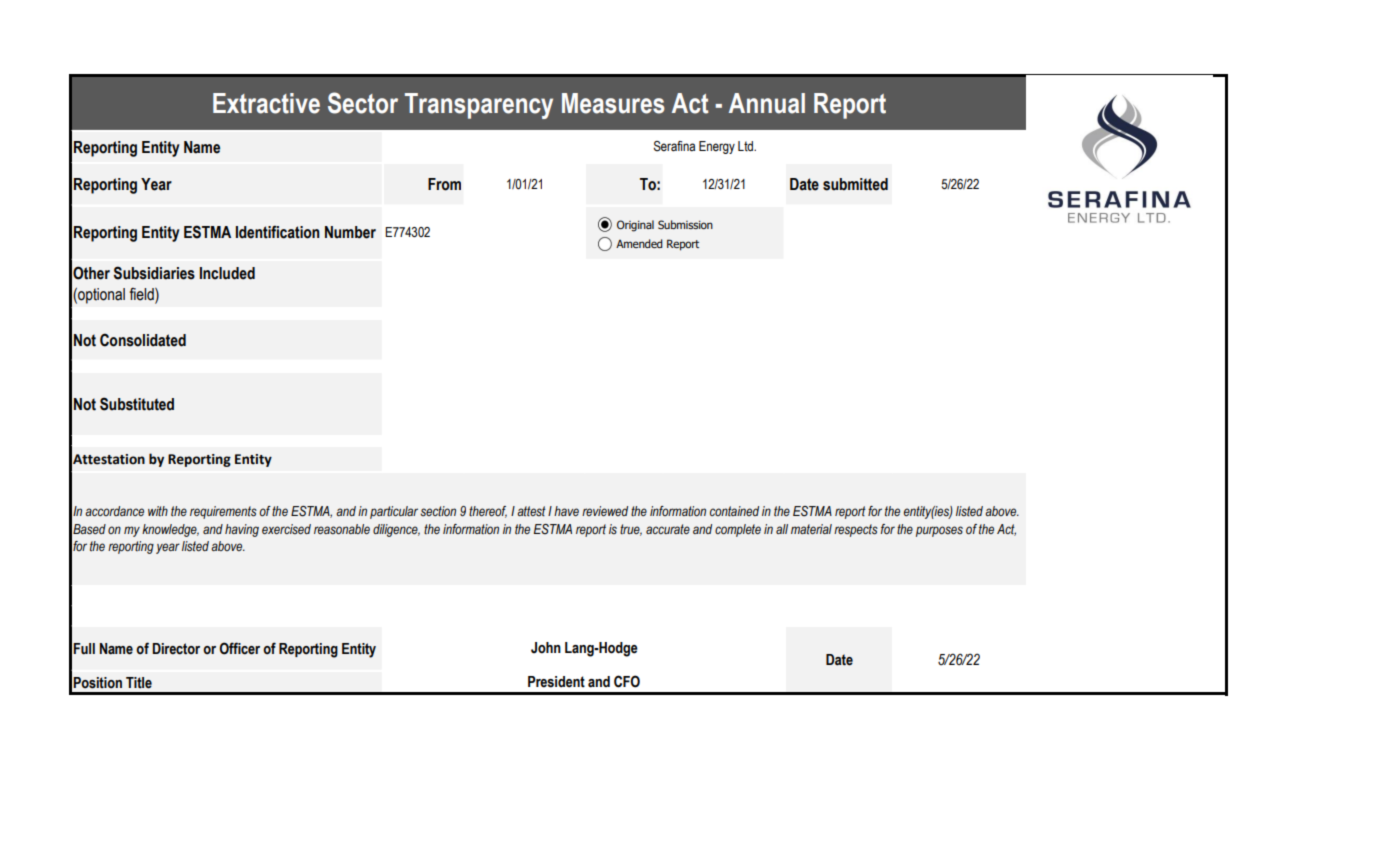  I want to click on Transparency, so click(479, 106).
